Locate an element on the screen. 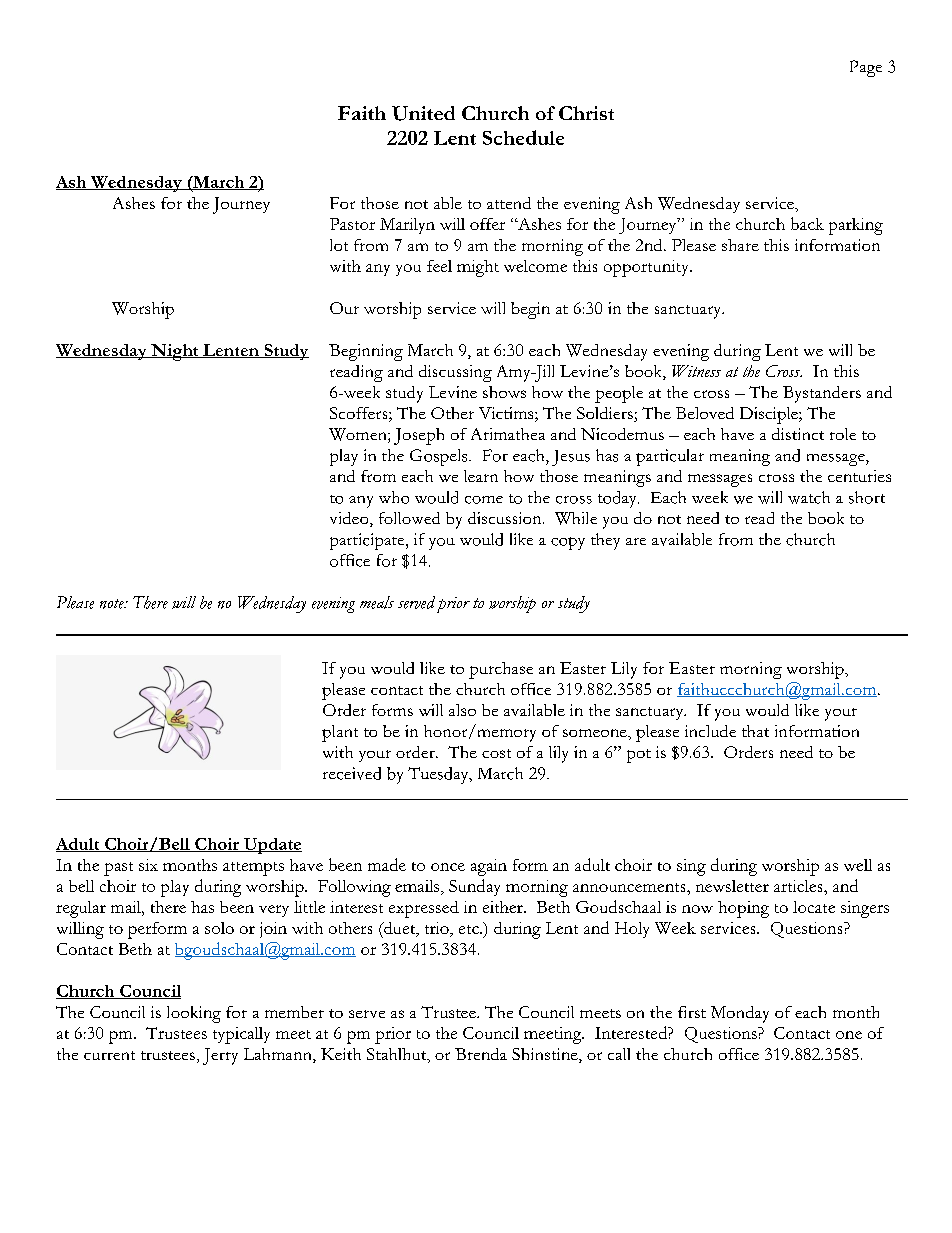  Brenda is located at coordinates (481, 1054).
